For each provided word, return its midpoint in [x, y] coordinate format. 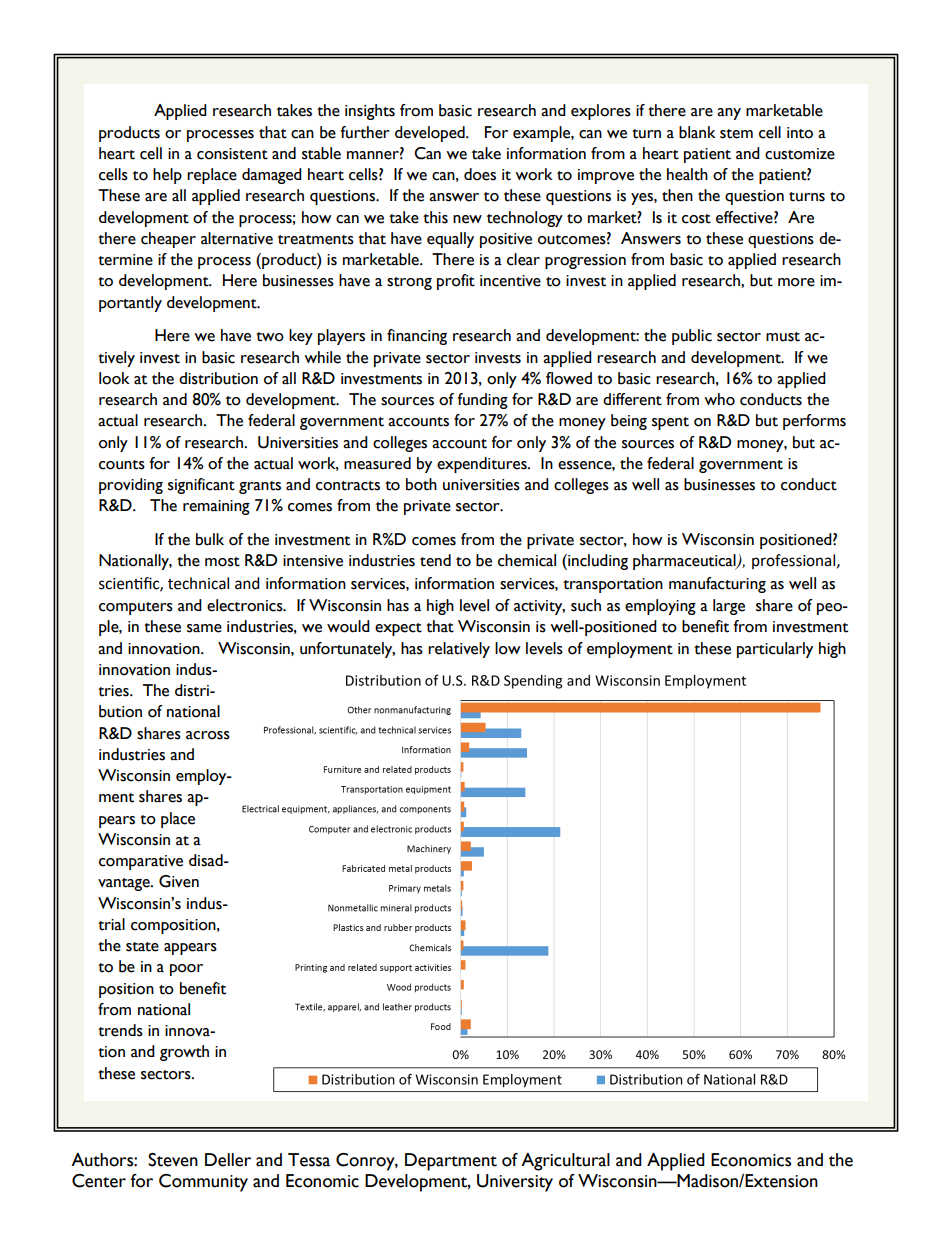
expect [398, 629]
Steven [173, 1160]
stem [736, 134]
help [167, 176]
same [204, 628]
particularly [775, 650]
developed [431, 134]
